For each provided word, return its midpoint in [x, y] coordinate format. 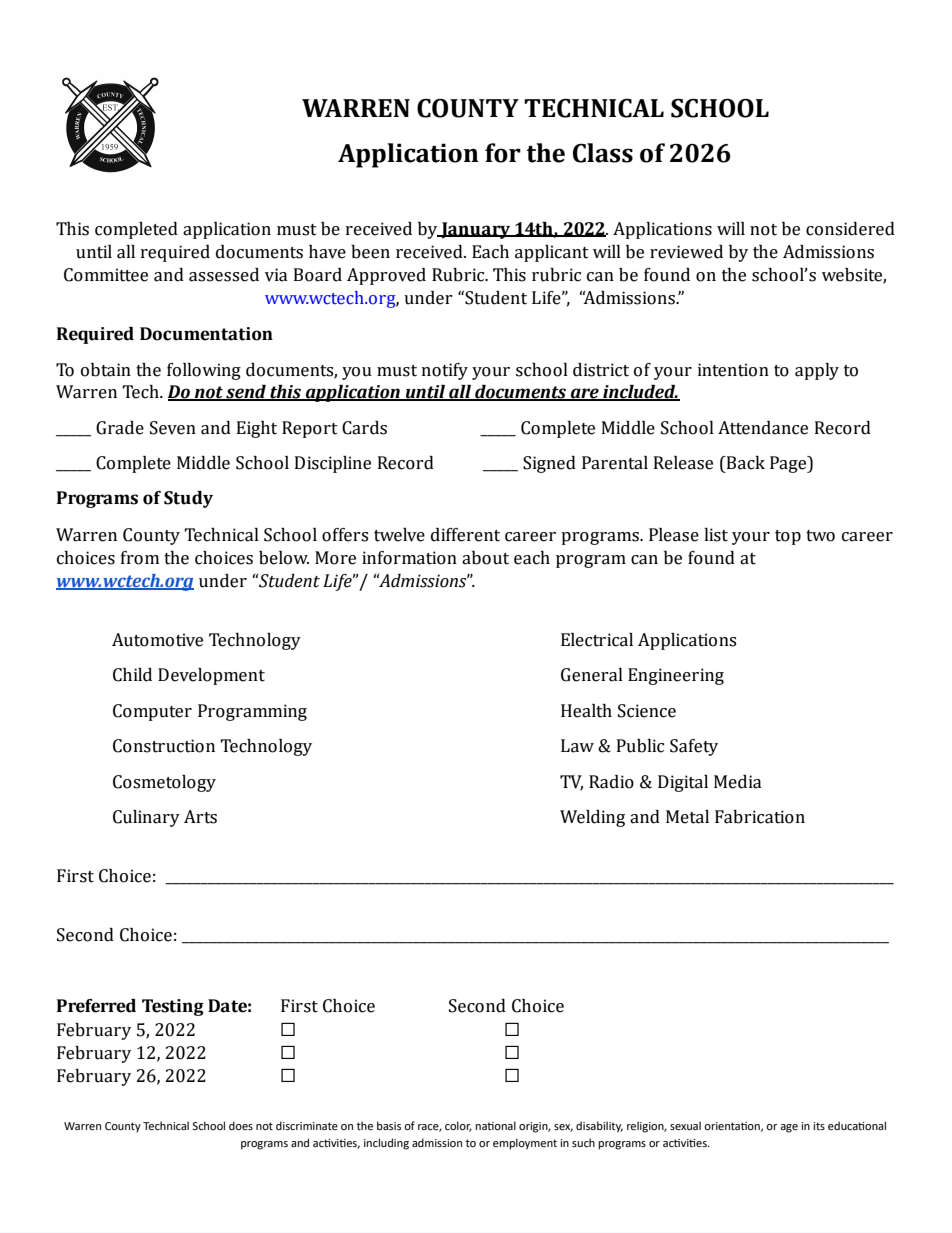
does [241, 1125]
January [476, 230]
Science [647, 711]
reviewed [686, 252]
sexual [685, 1125]
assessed [224, 275]
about [485, 558]
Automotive [157, 640]
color [458, 1126]
